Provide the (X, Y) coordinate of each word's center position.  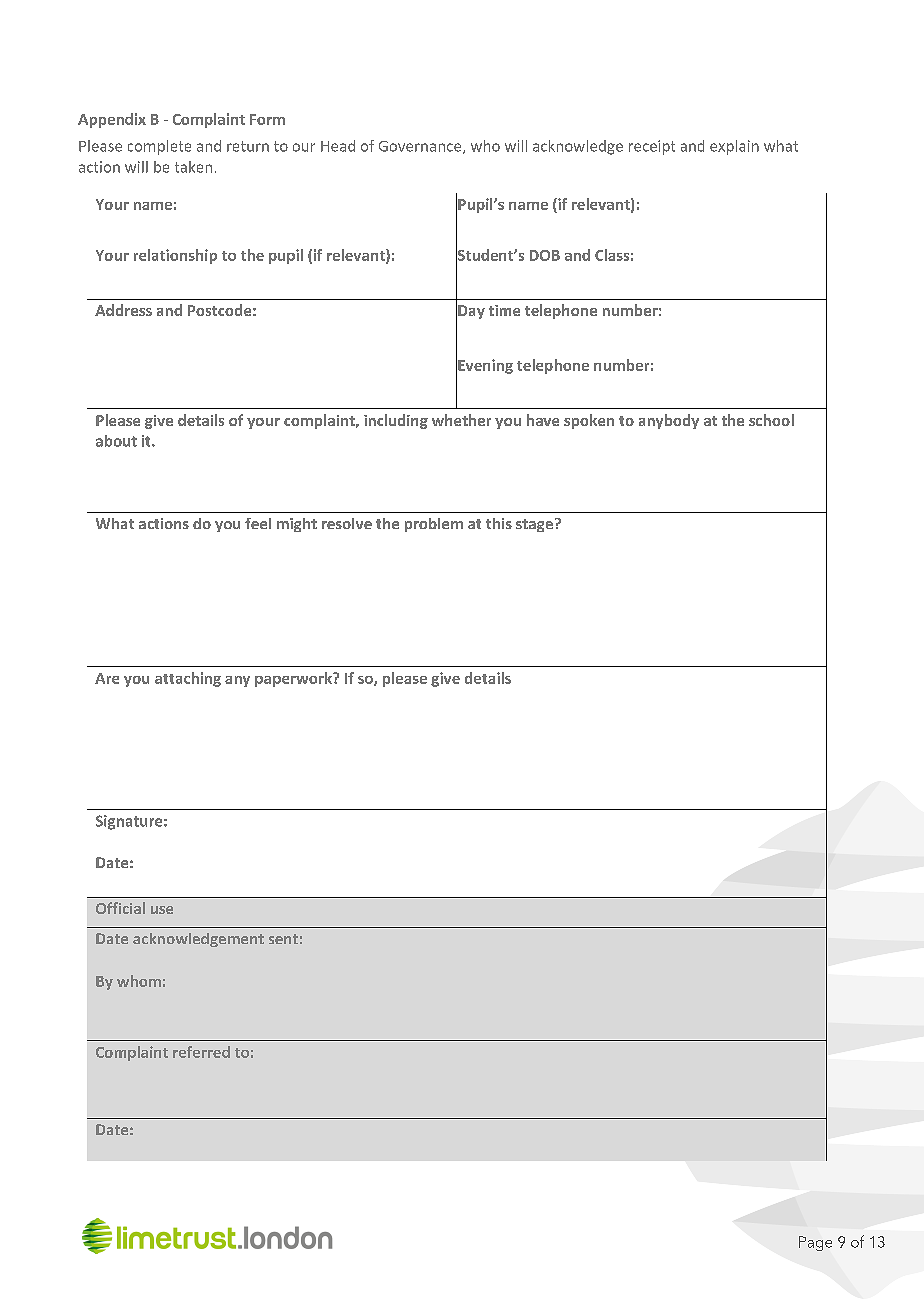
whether (461, 420)
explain (734, 147)
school (771, 420)
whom (139, 981)
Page (815, 1243)
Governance (421, 147)
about (116, 441)
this (499, 523)
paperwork (294, 679)
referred (201, 1052)
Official (120, 908)
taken (193, 167)
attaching (188, 679)
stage (534, 525)
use (162, 910)
